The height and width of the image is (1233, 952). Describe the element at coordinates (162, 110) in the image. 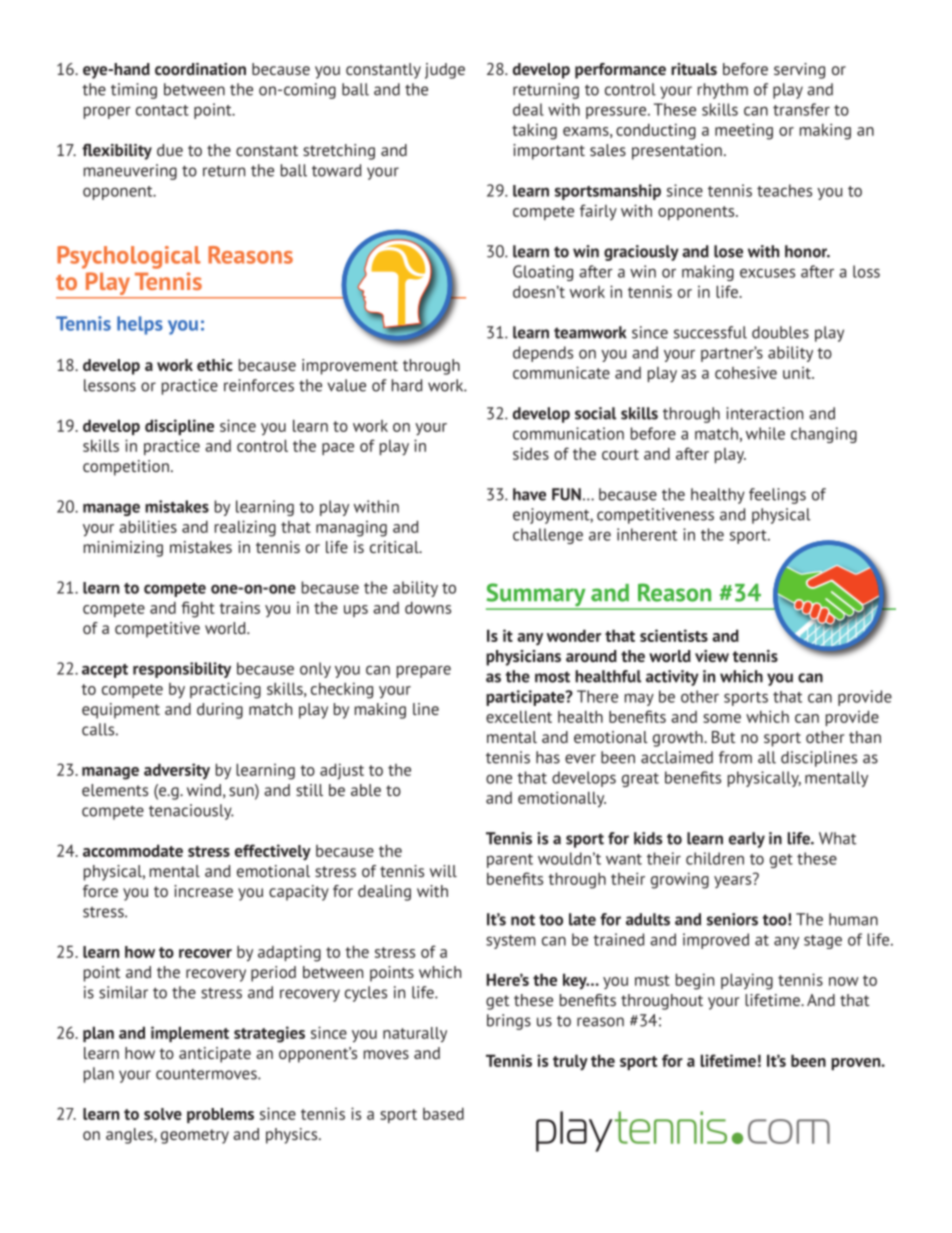

I see `contact` at that location.
